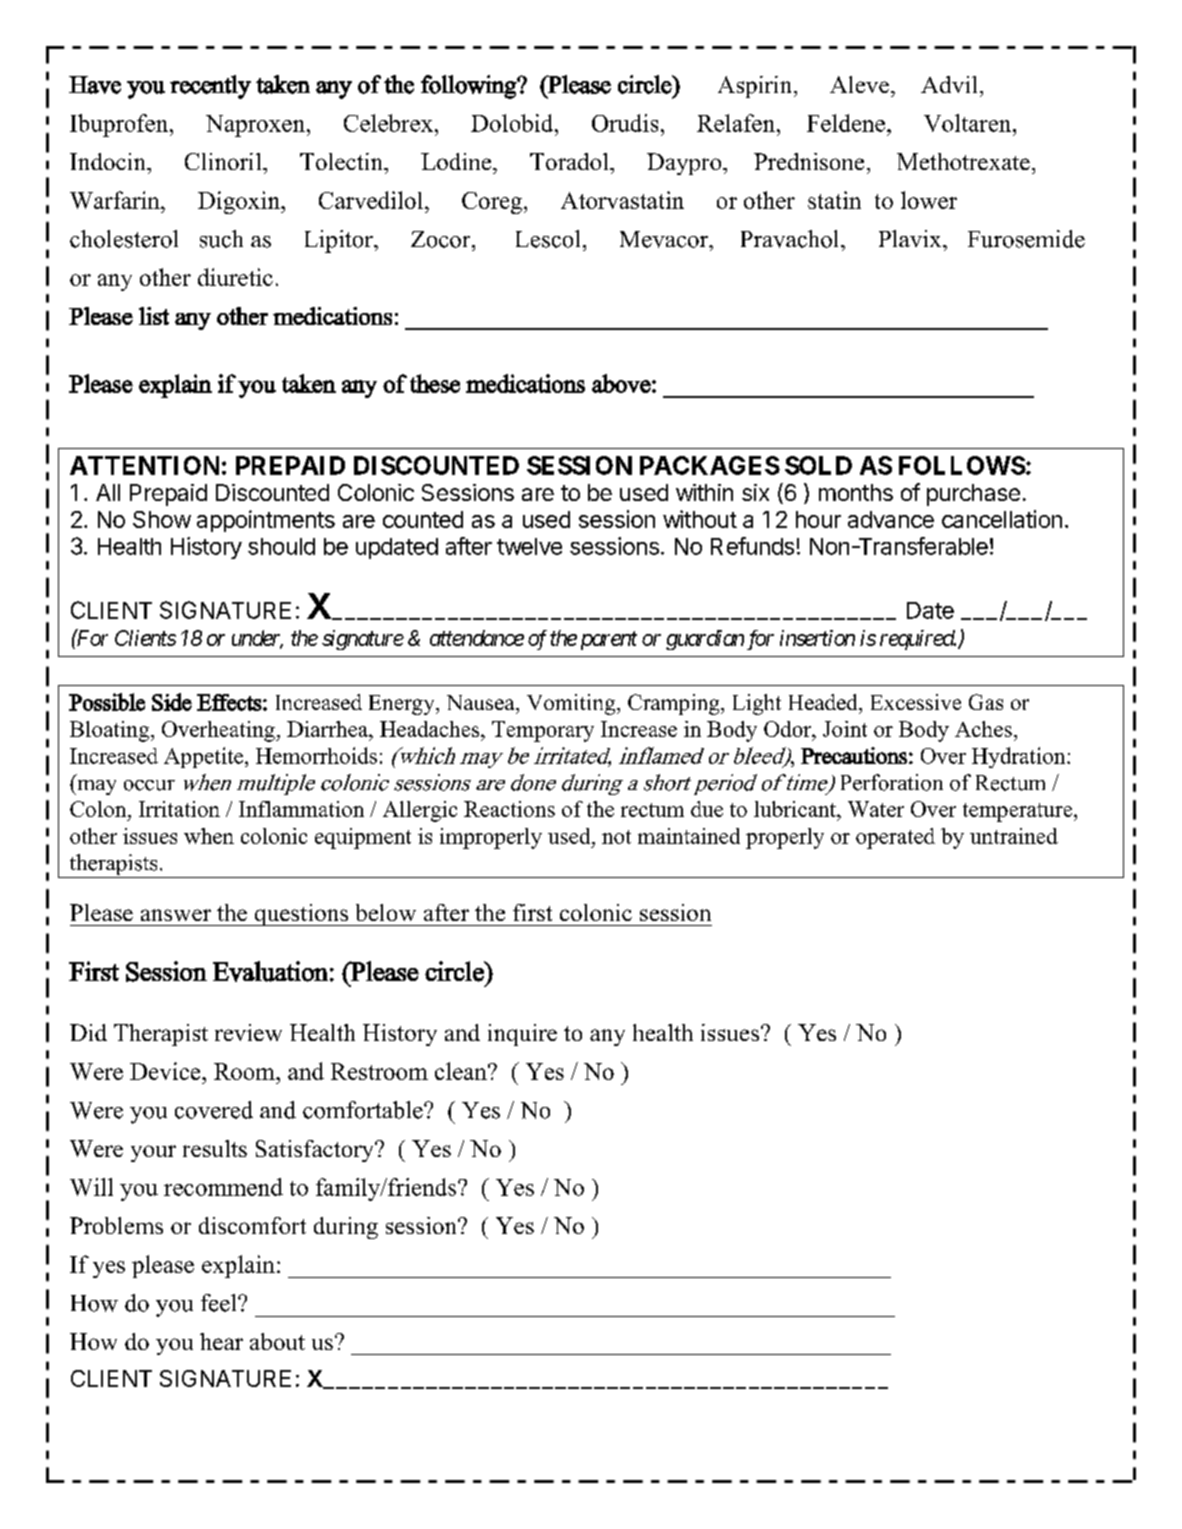 The height and width of the screenshot is (1529, 1182). I want to click on recently, so click(210, 87).
